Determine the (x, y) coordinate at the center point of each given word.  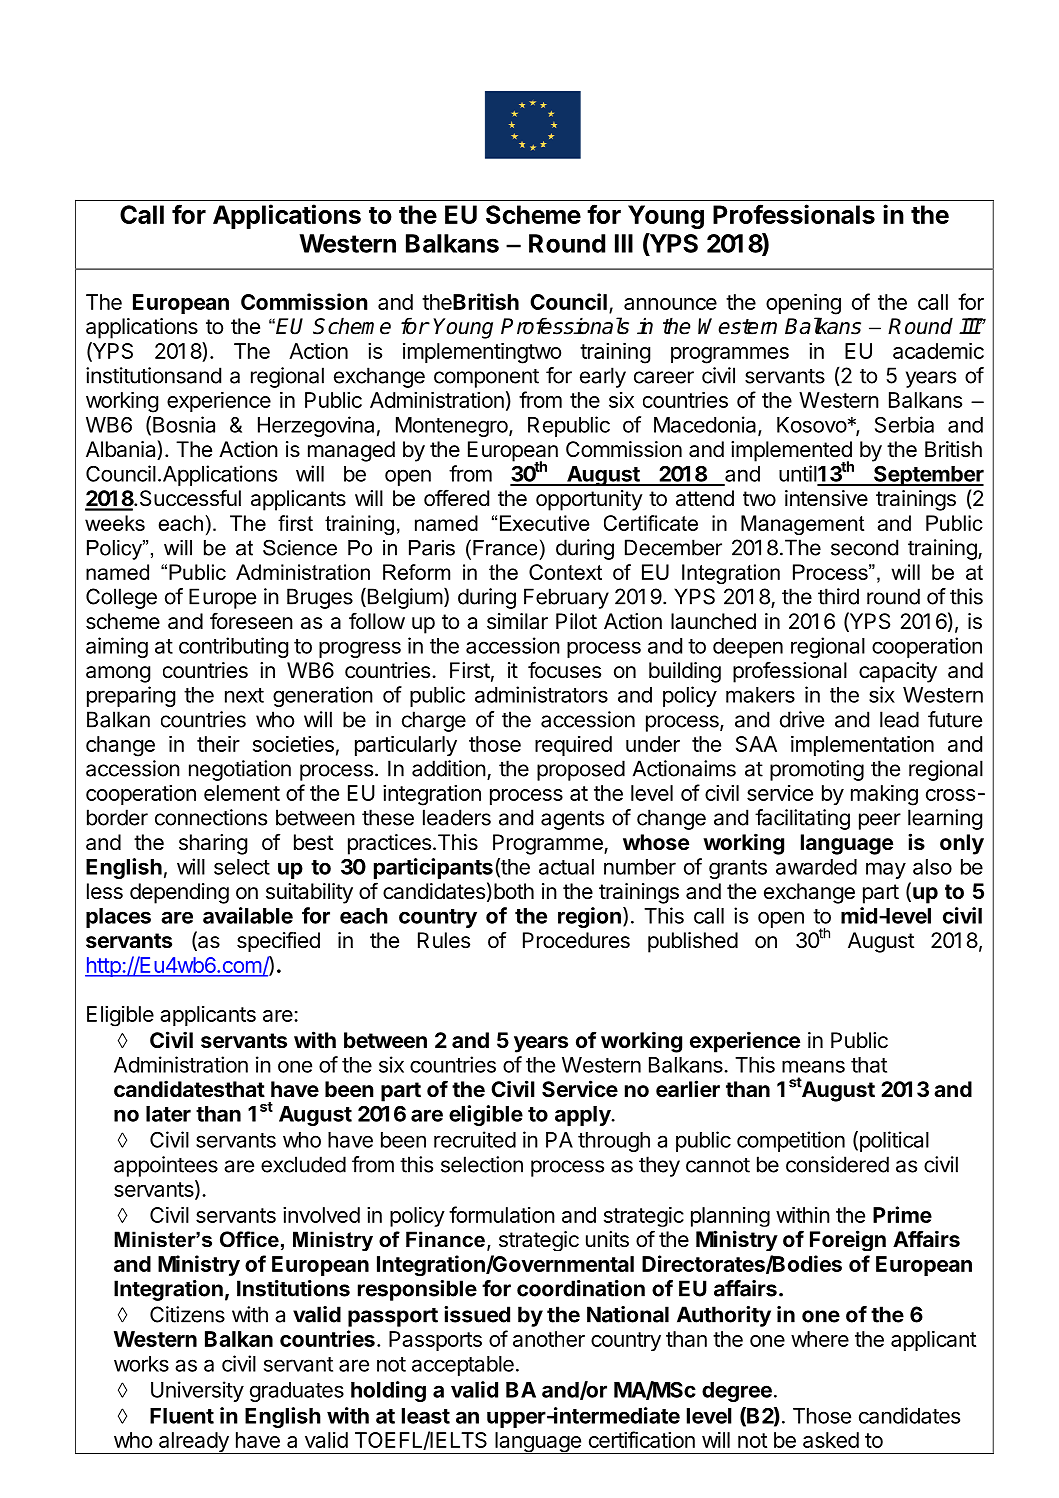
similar (517, 621)
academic (938, 350)
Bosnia (184, 424)
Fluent (182, 1416)
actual (566, 867)
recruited (475, 1139)
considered (837, 1164)
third (838, 596)
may (886, 870)
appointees (166, 1166)
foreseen (251, 621)
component (486, 378)
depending (179, 893)
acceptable (463, 1366)
